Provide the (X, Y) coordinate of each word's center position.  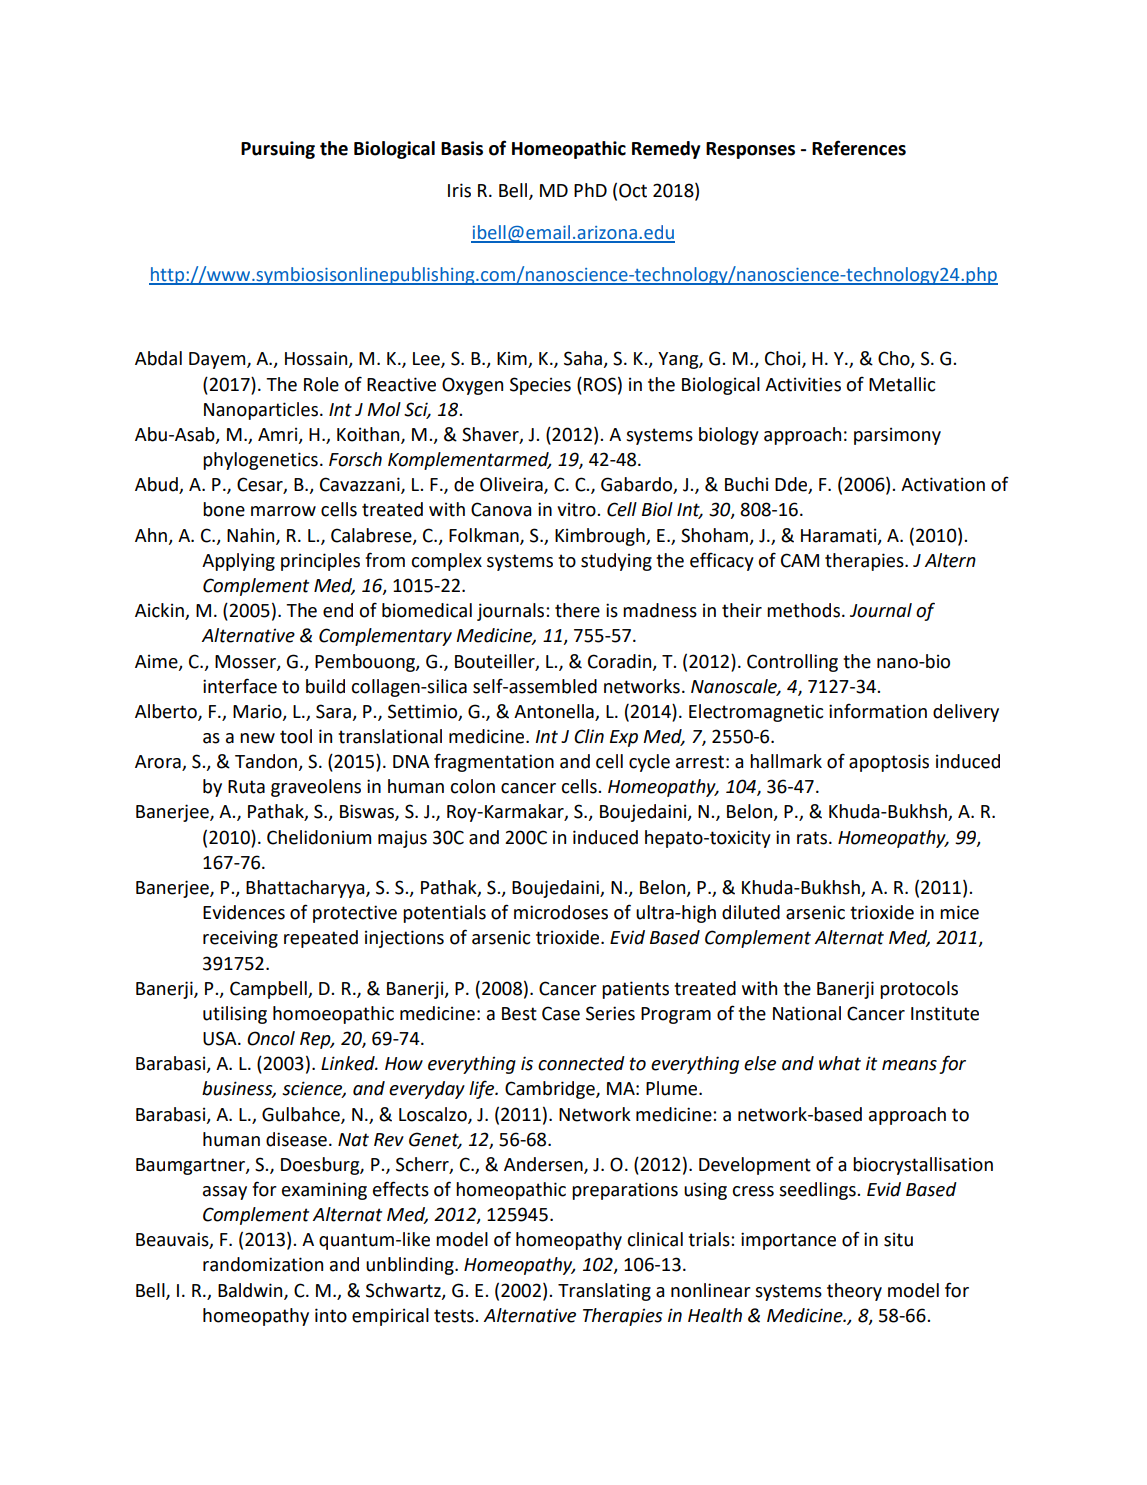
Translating (604, 1292)
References (859, 148)
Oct (633, 190)
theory (854, 1292)
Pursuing (278, 150)
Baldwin (251, 1291)
